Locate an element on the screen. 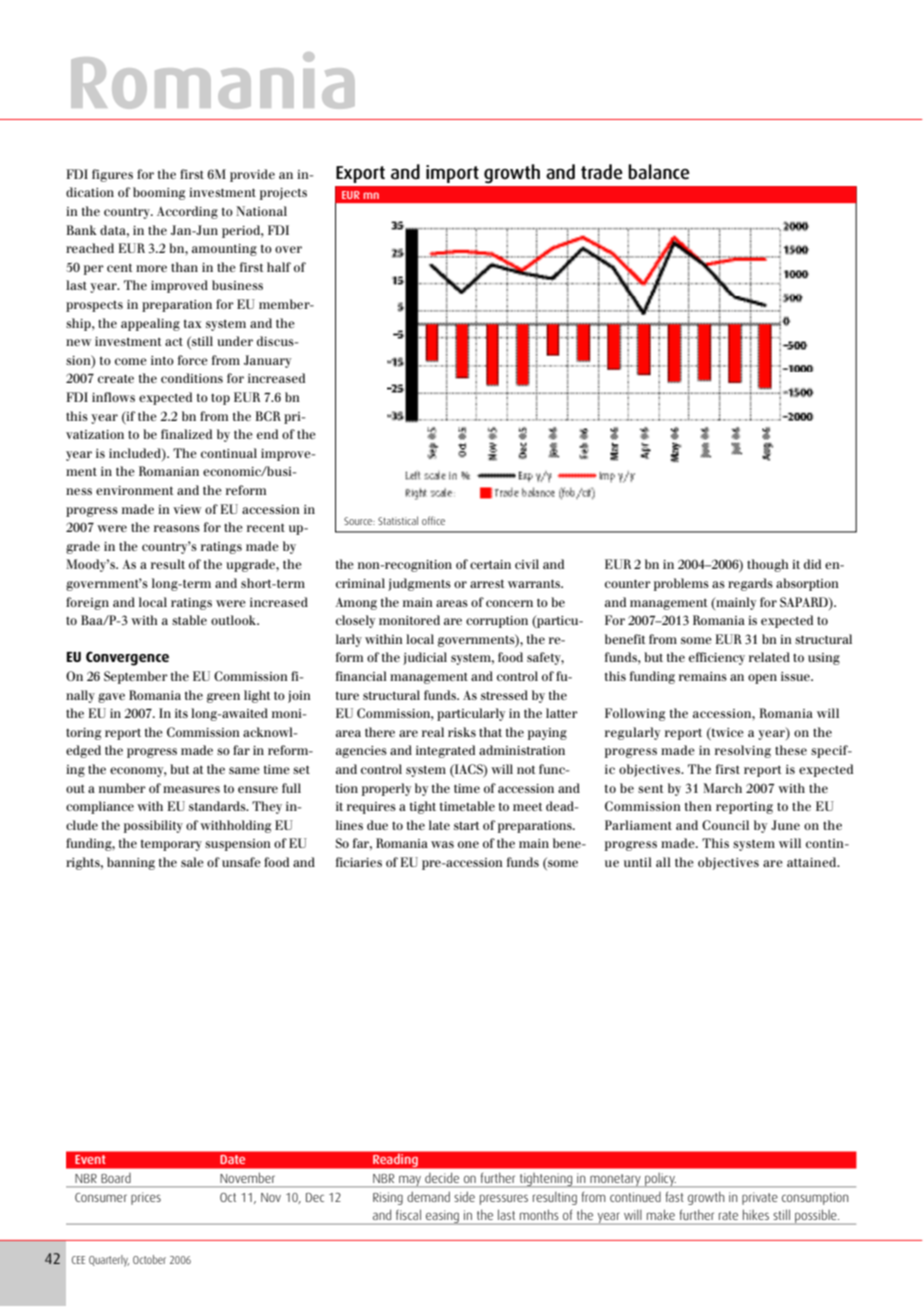 The image size is (924, 1308). hikes is located at coordinates (756, 1215).
